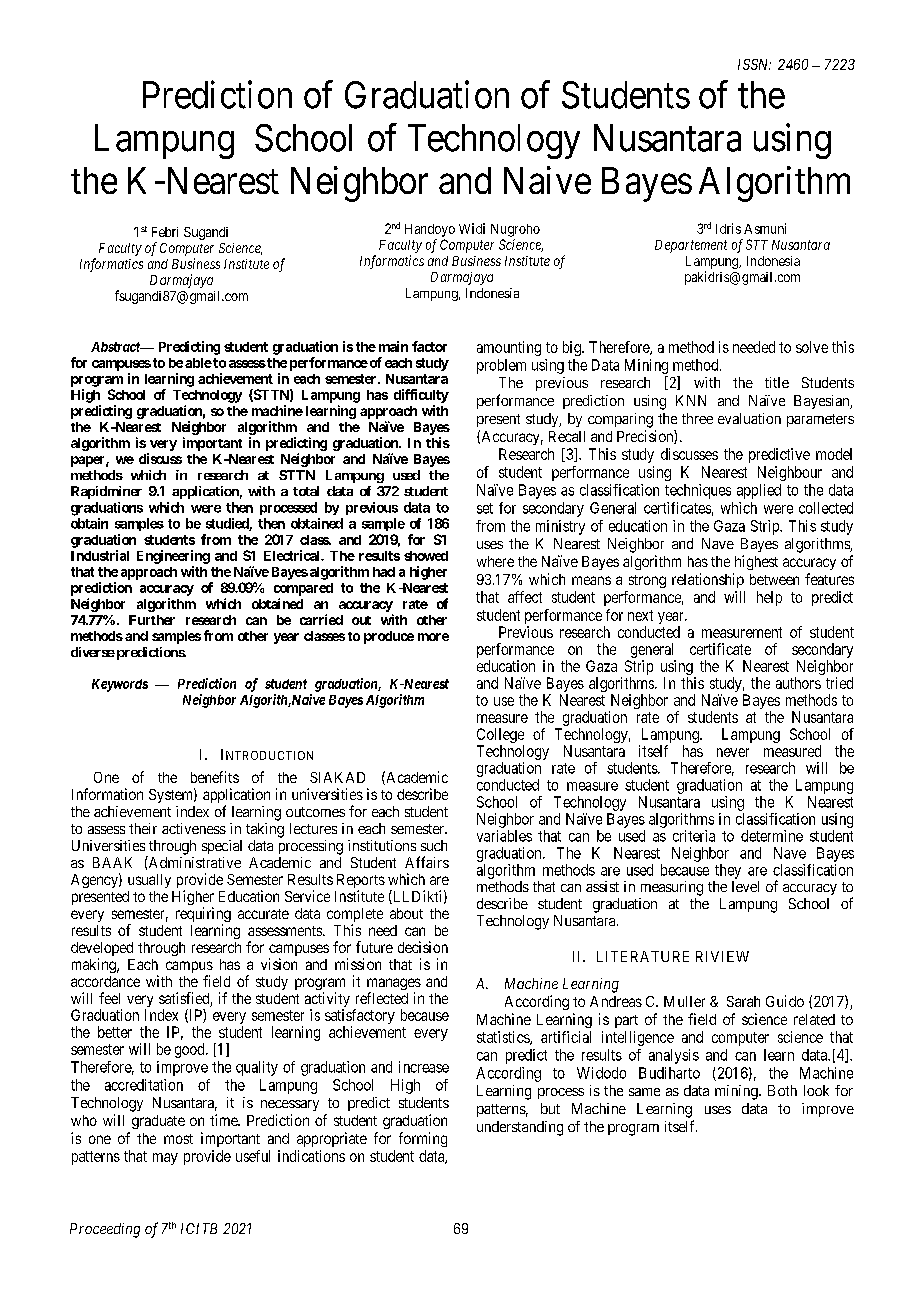  Describe the element at coordinates (152, 620) in the image. I see `Further` at that location.
